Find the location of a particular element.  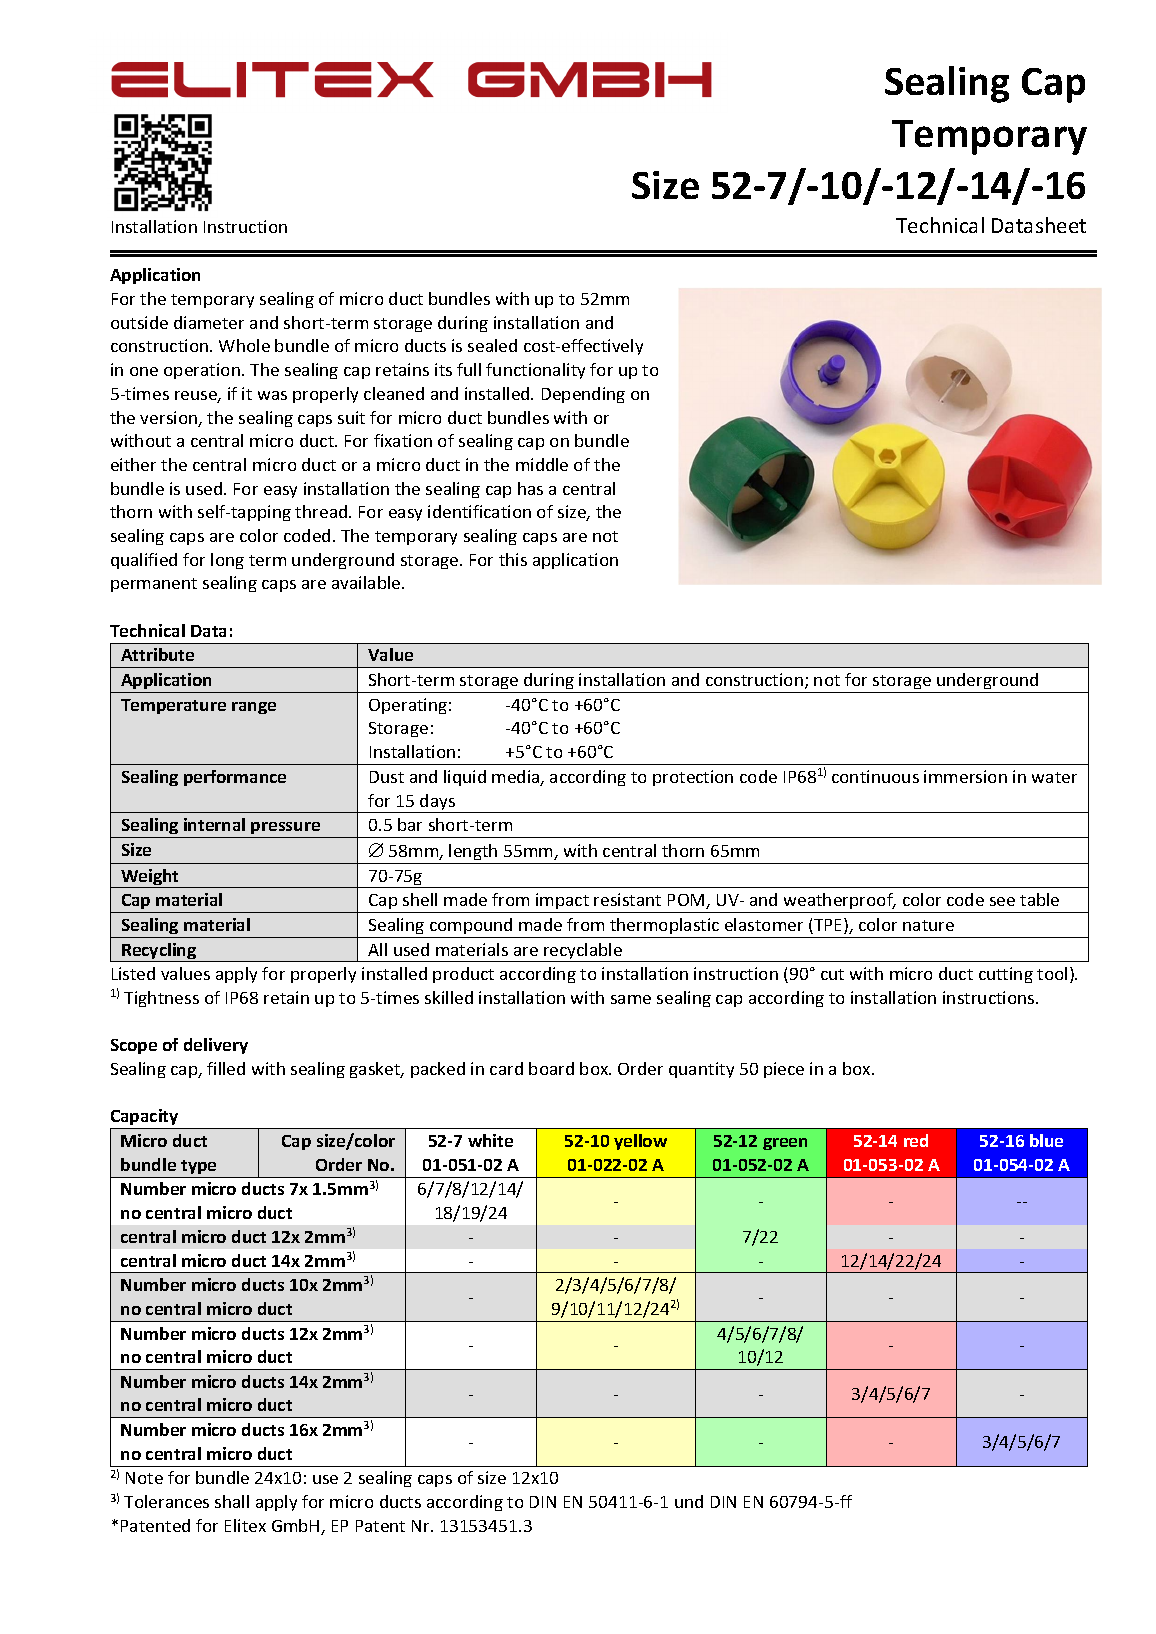

immersion is located at coordinates (965, 776).
